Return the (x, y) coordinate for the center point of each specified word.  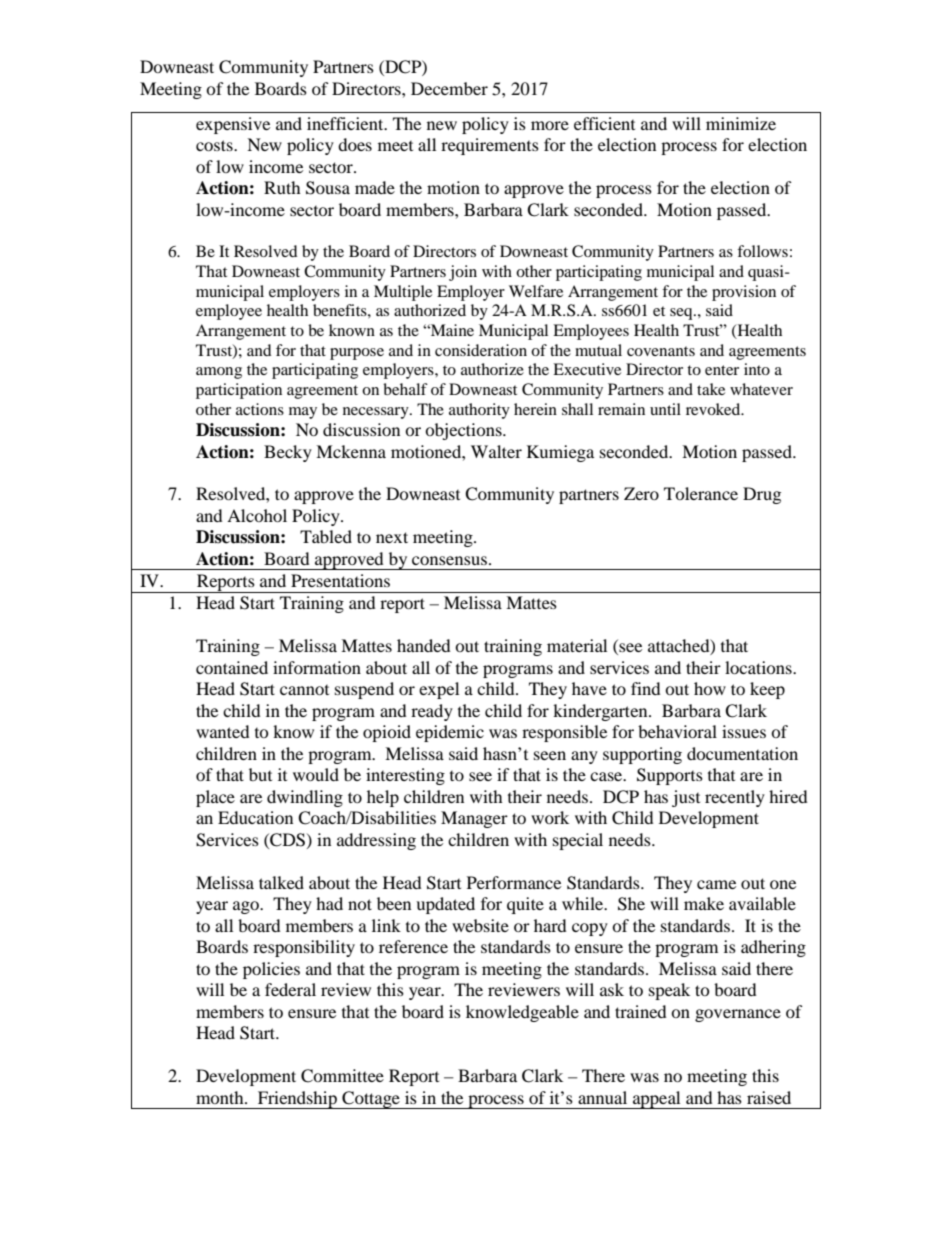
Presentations (340, 580)
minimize (741, 123)
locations (759, 667)
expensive (233, 125)
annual (602, 1097)
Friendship (297, 1100)
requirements (490, 146)
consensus (449, 560)
